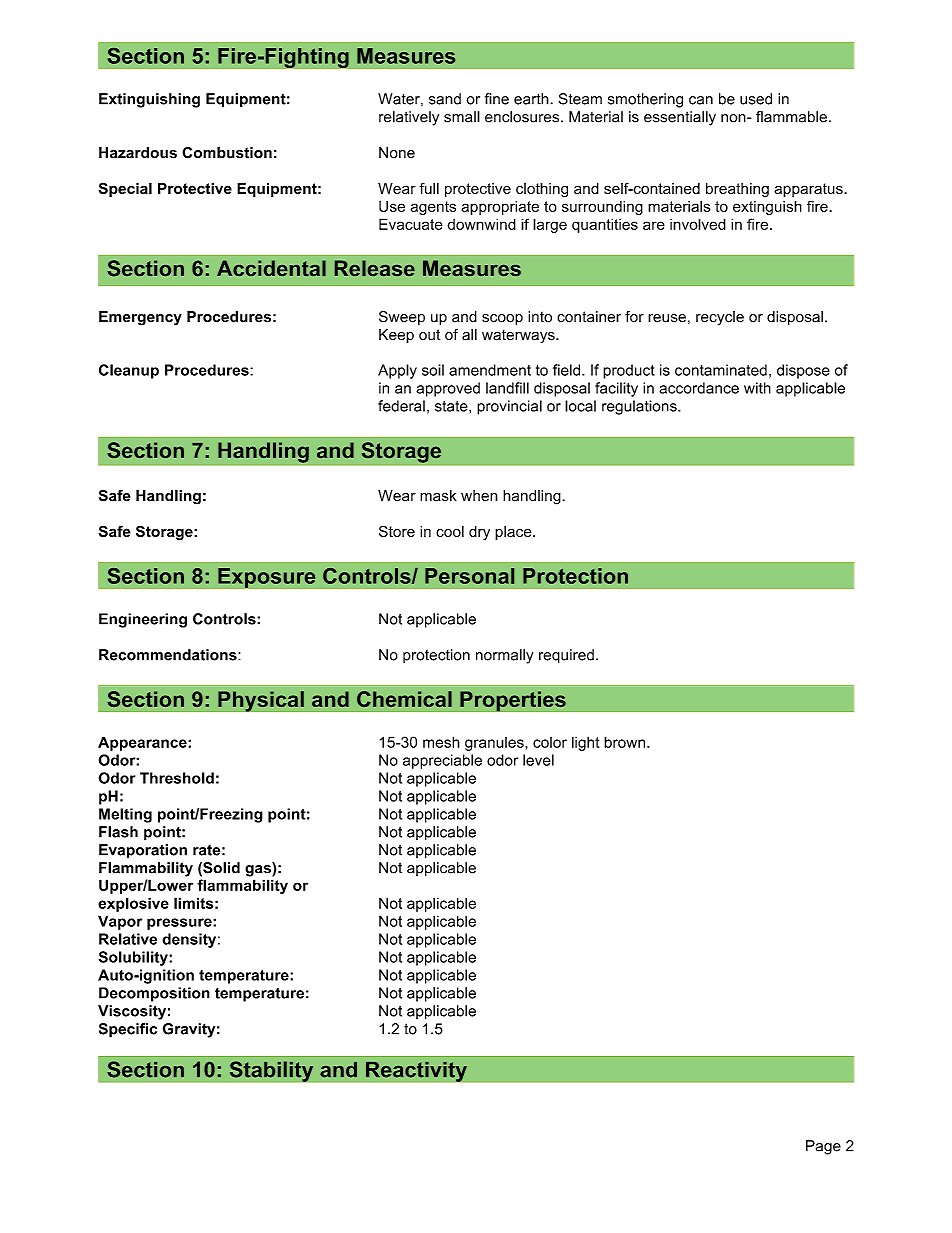 This image has width=952, height=1233. I want to click on Stability, so click(271, 1071).
